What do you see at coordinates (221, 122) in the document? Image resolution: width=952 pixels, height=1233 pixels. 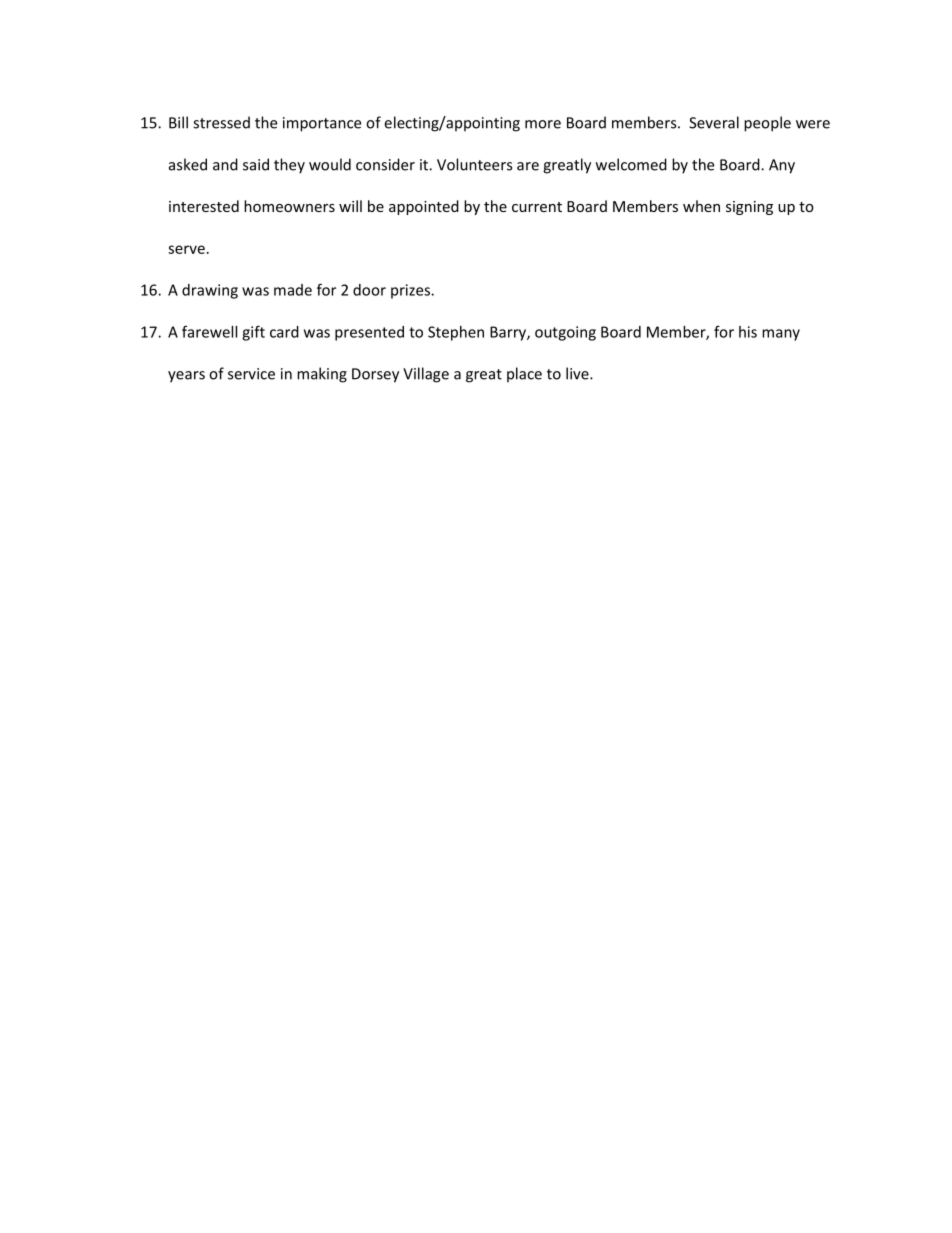 I see `stressed` at bounding box center [221, 122].
